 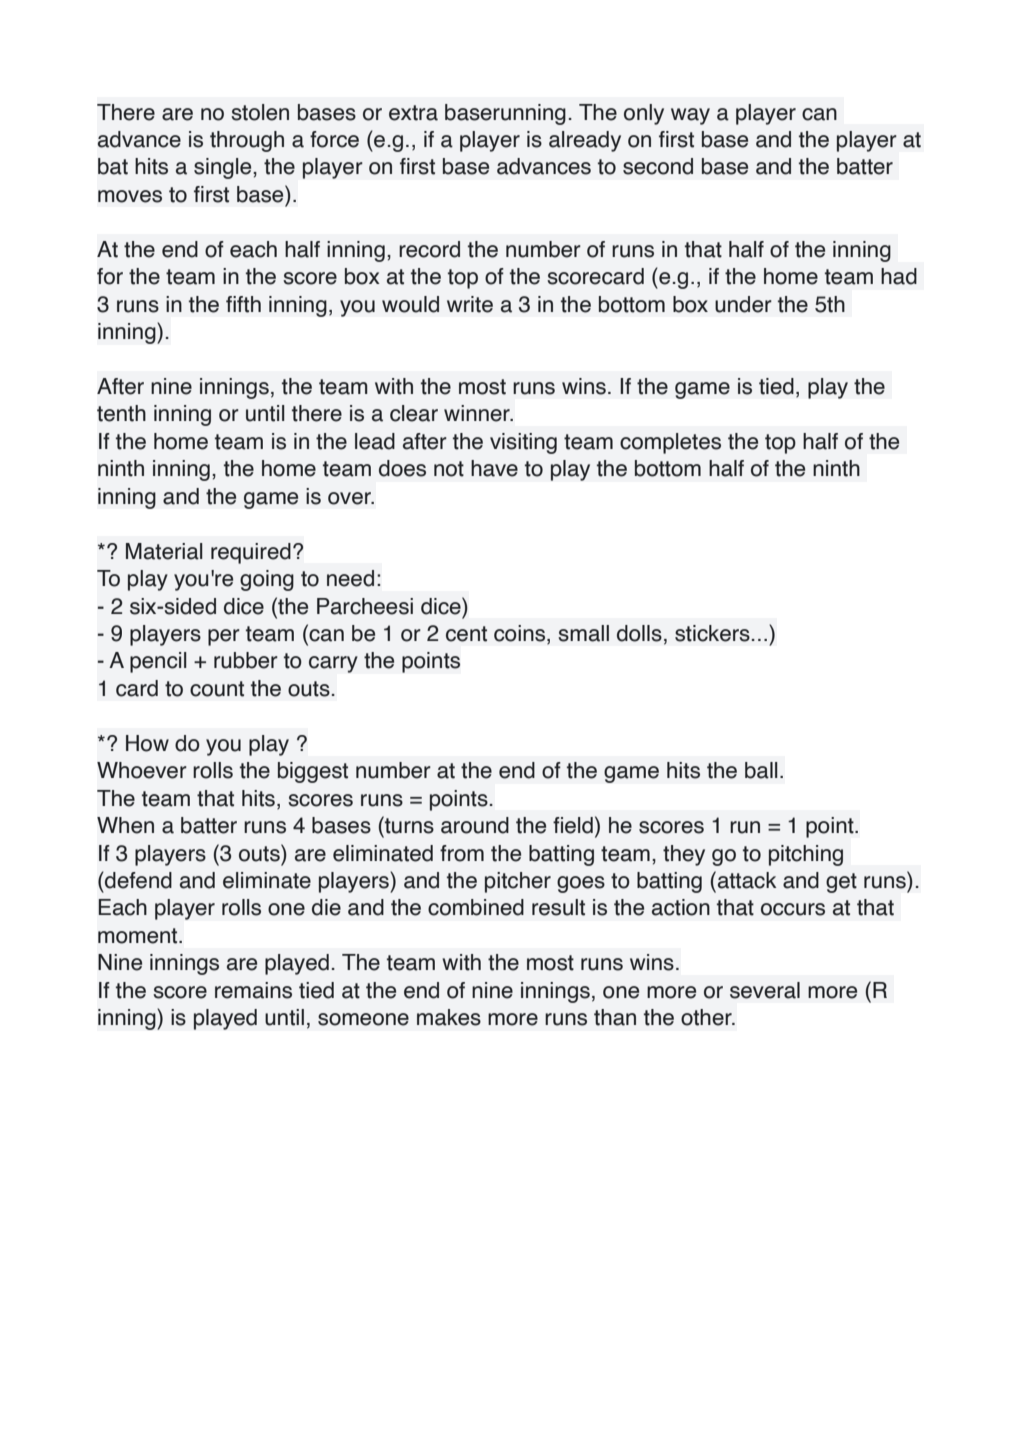 What do you see at coordinates (712, 633) in the screenshot?
I see `stickers` at bounding box center [712, 633].
